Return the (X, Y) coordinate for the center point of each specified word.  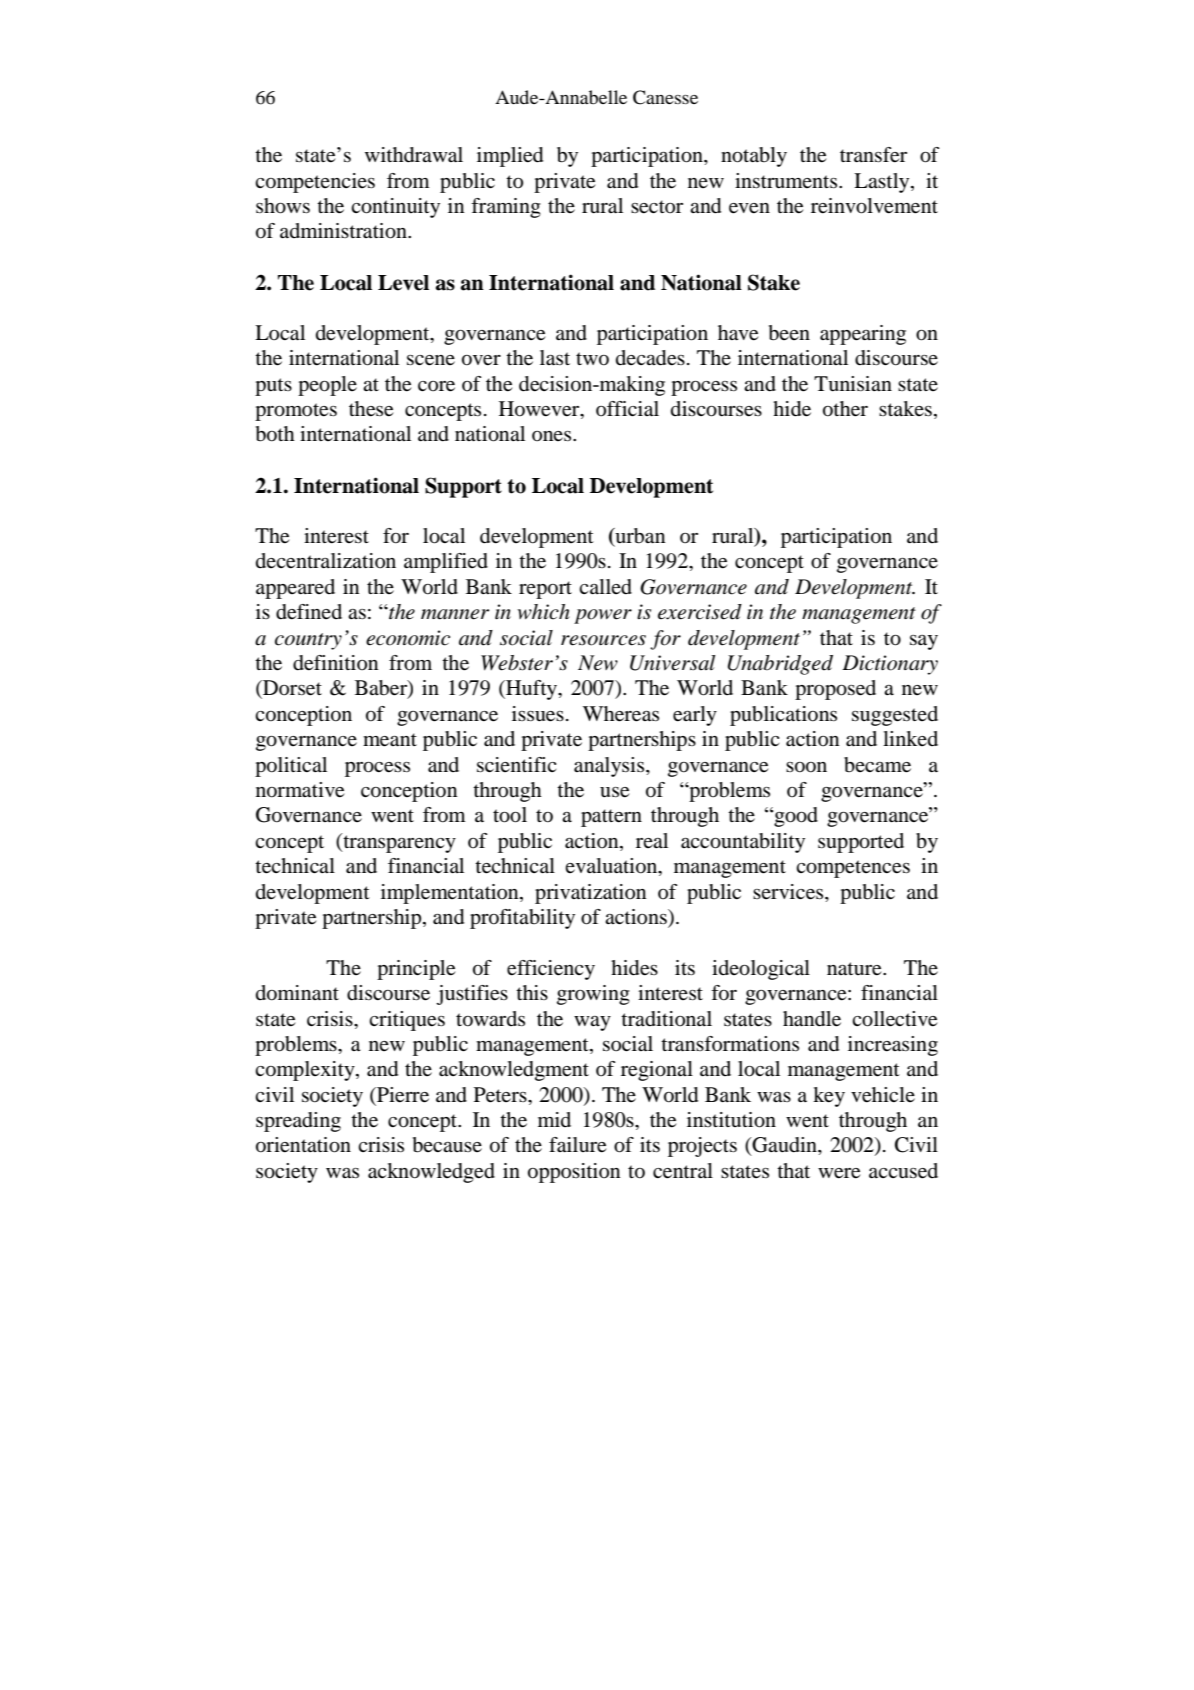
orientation (303, 1145)
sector (657, 207)
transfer (873, 155)
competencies (315, 183)
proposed (835, 690)
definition (335, 663)
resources (603, 640)
